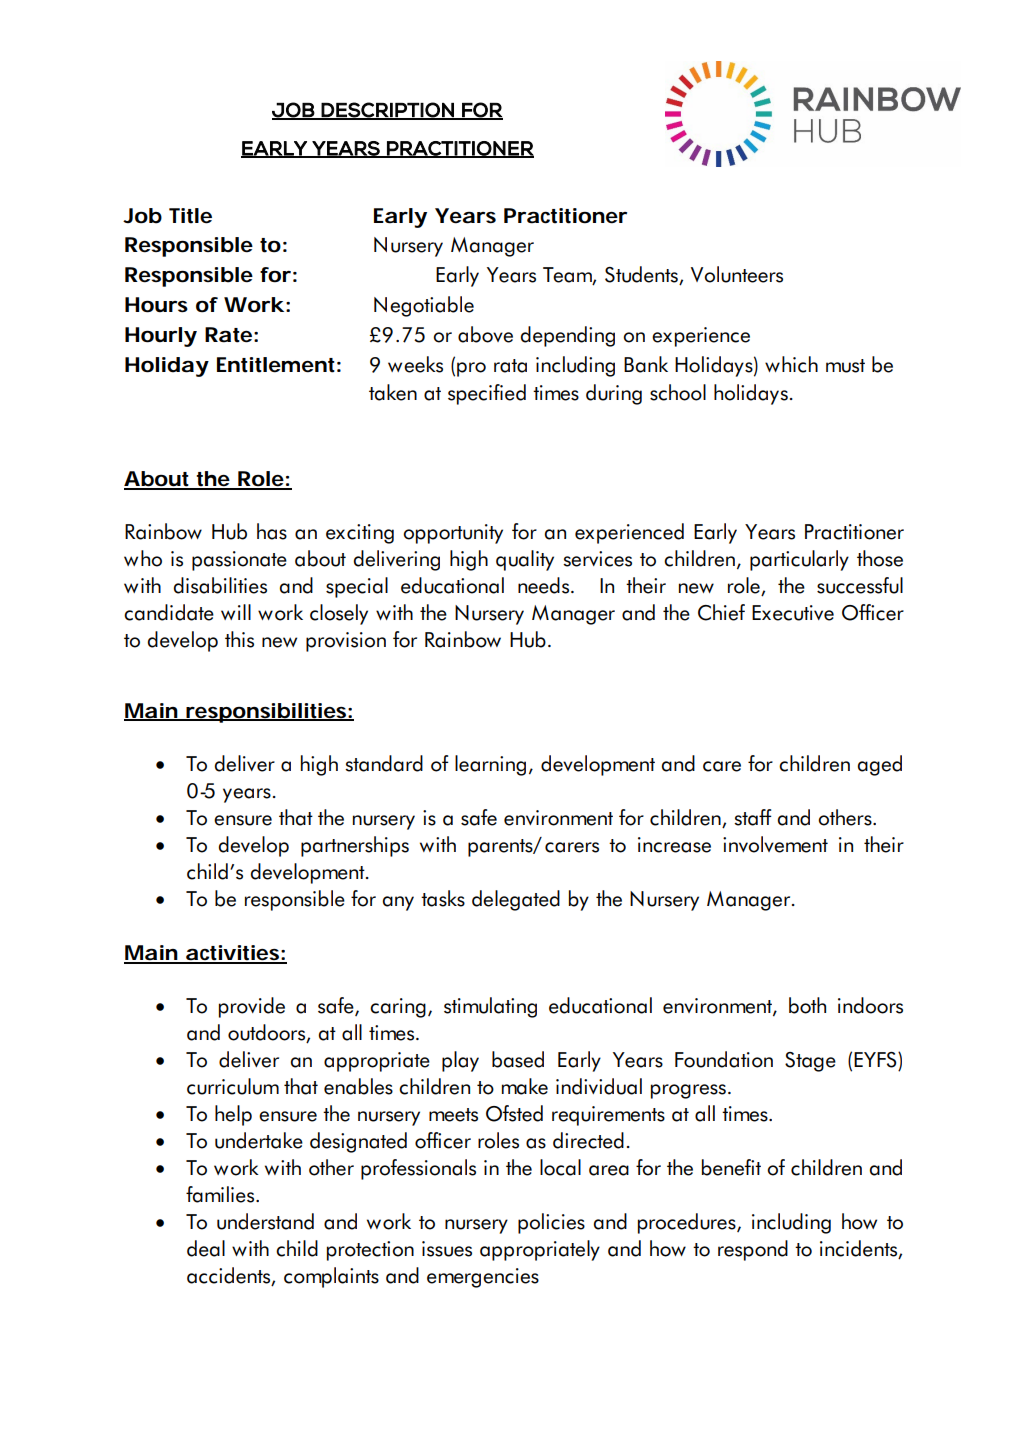 Image resolution: width=1028 pixels, height=1454 pixels. What do you see at coordinates (355, 846) in the screenshot?
I see `partnerships` at bounding box center [355, 846].
